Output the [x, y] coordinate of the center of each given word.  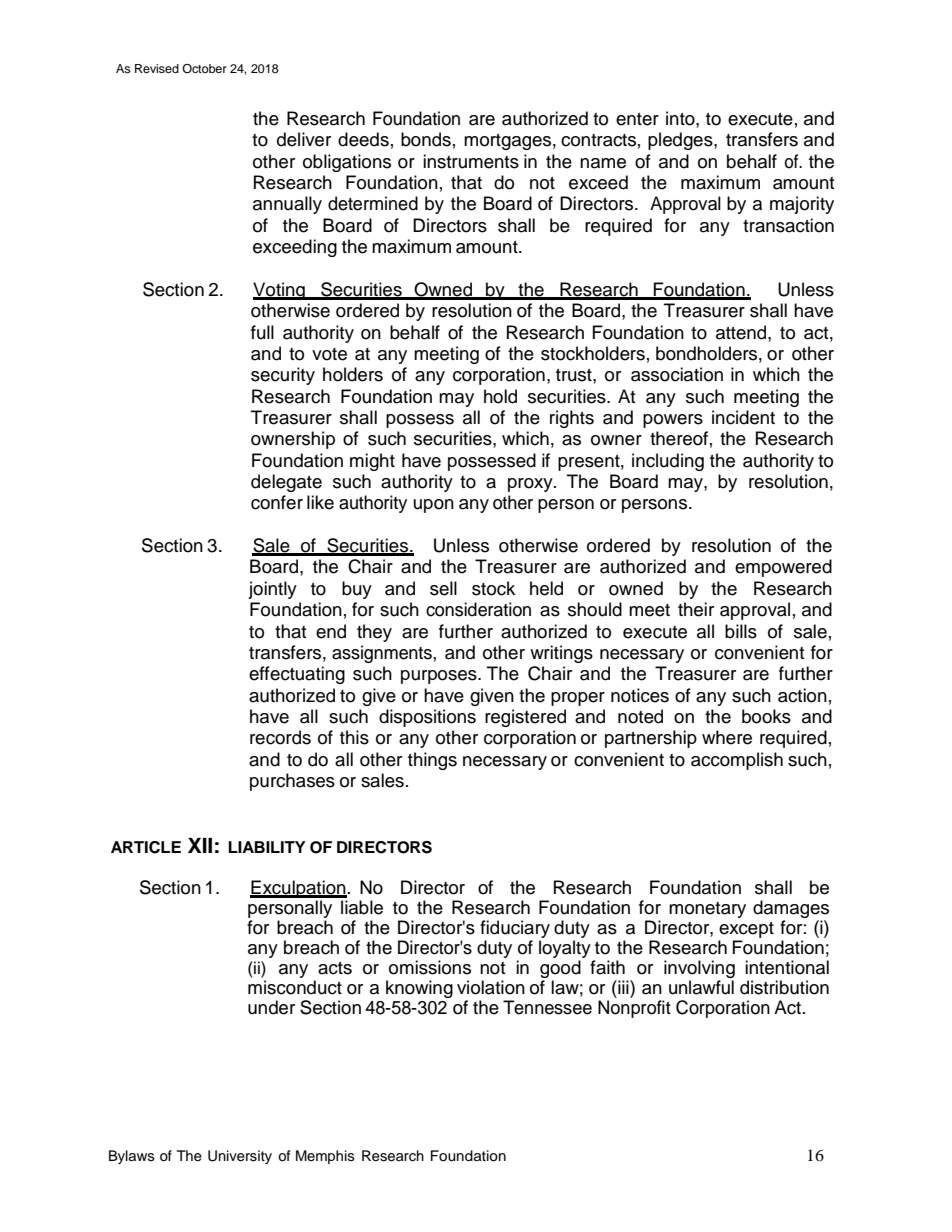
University [240, 1157]
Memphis [325, 1157]
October [204, 68]
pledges [681, 141]
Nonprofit [634, 1009]
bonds [426, 139]
